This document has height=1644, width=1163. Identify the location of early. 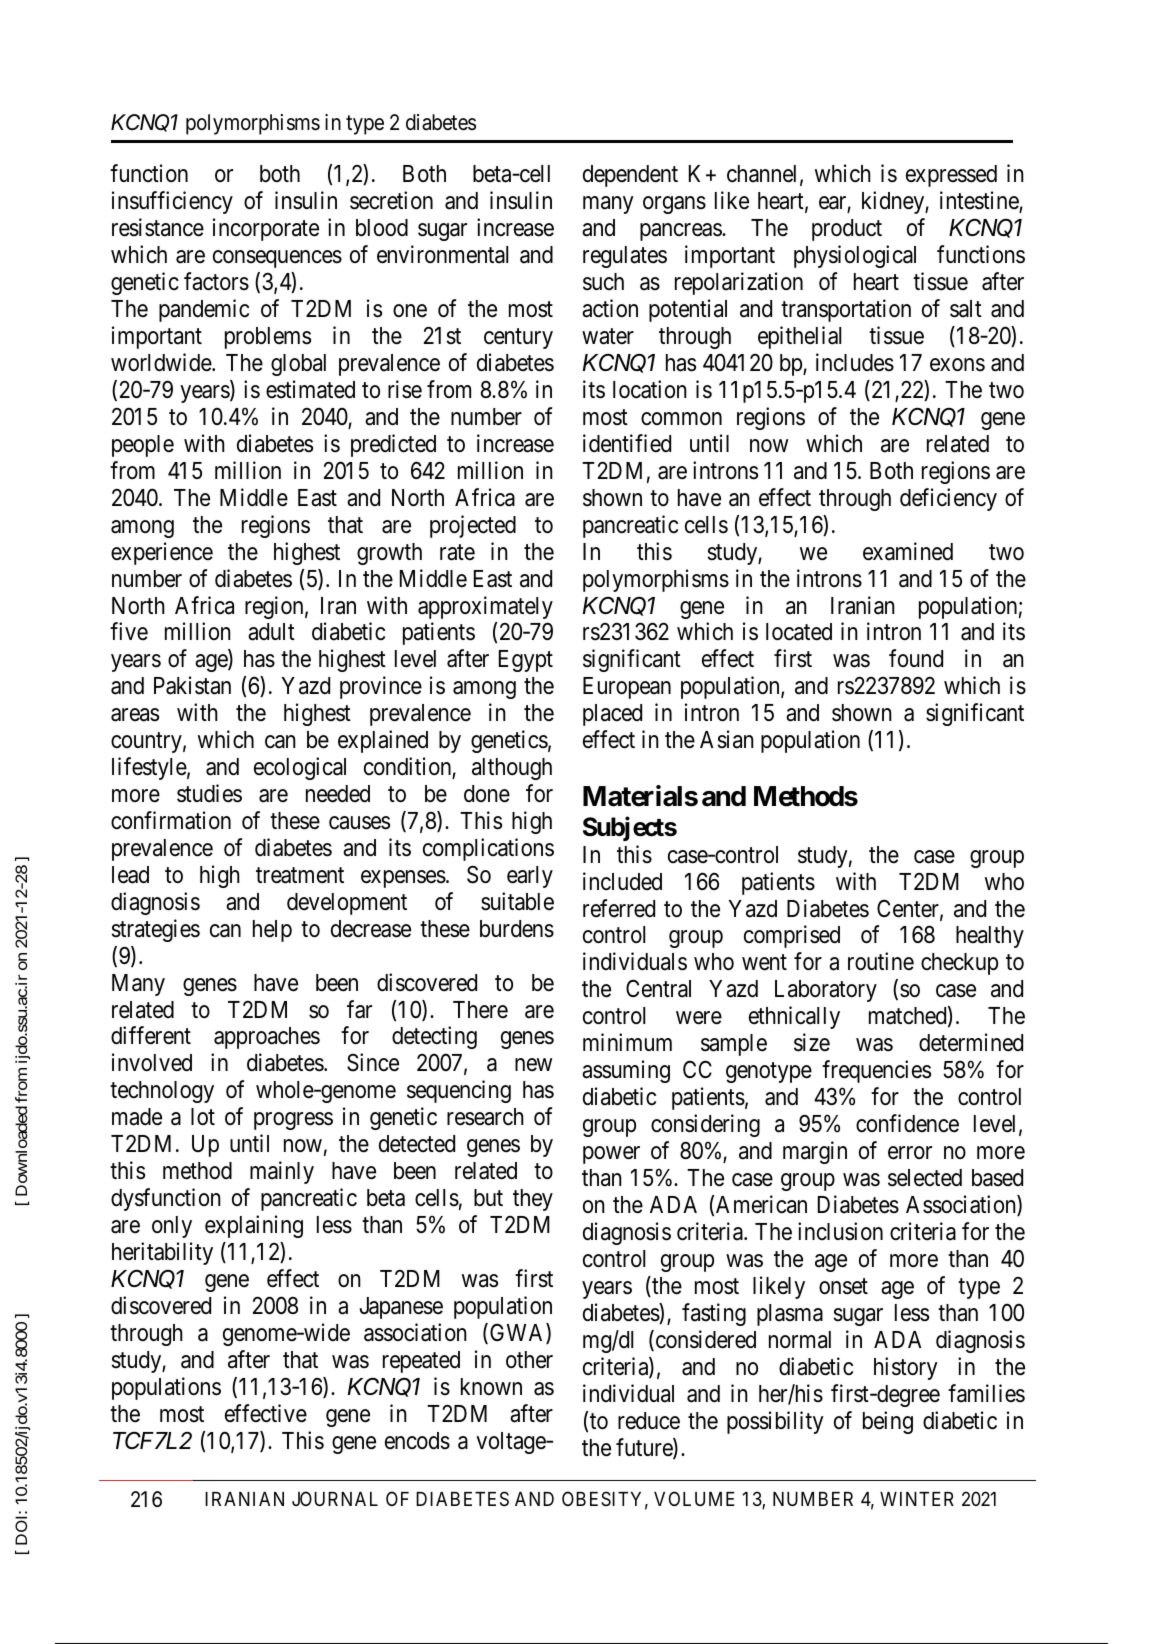
(530, 877).
